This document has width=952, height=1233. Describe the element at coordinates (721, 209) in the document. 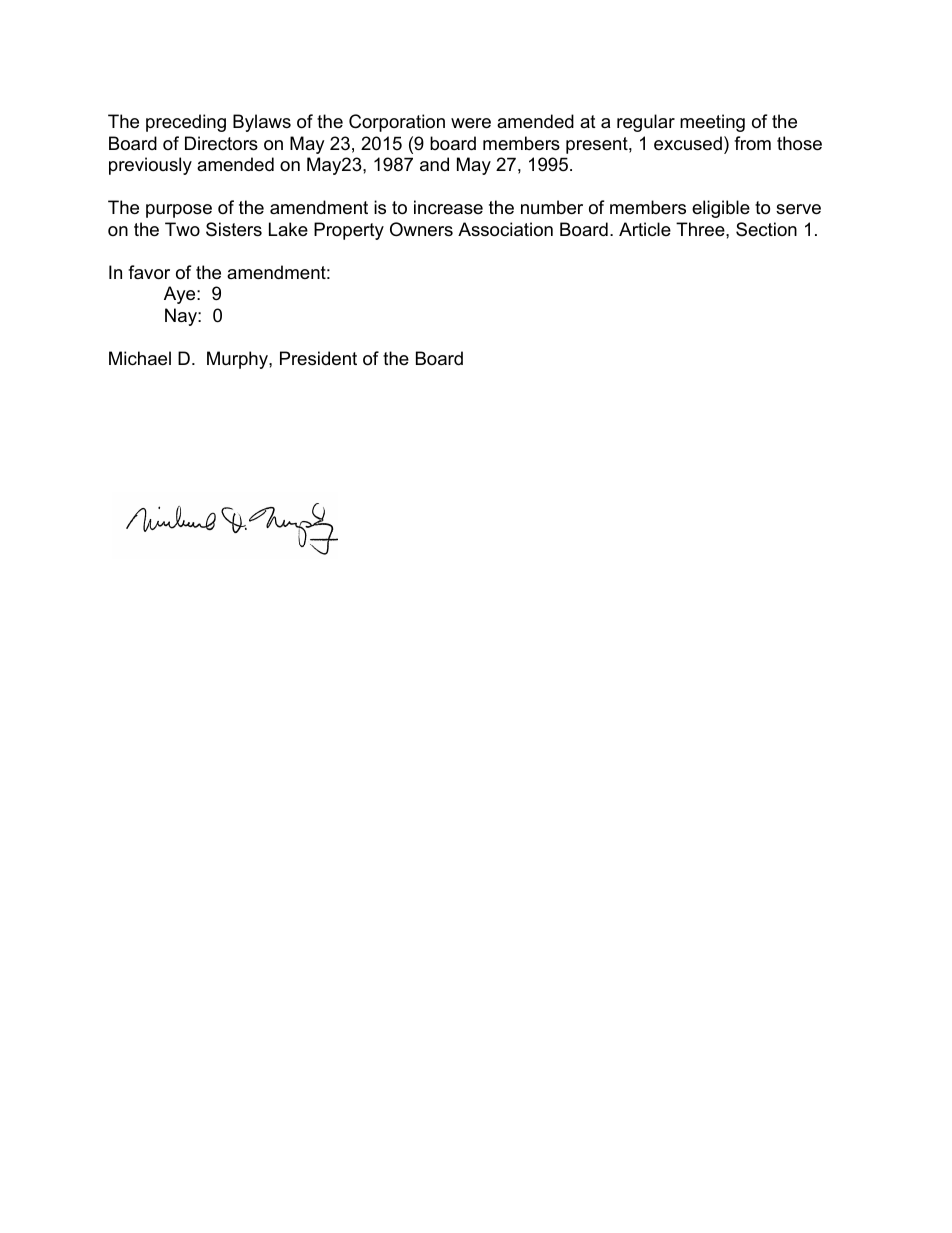

I see `eligible` at that location.
